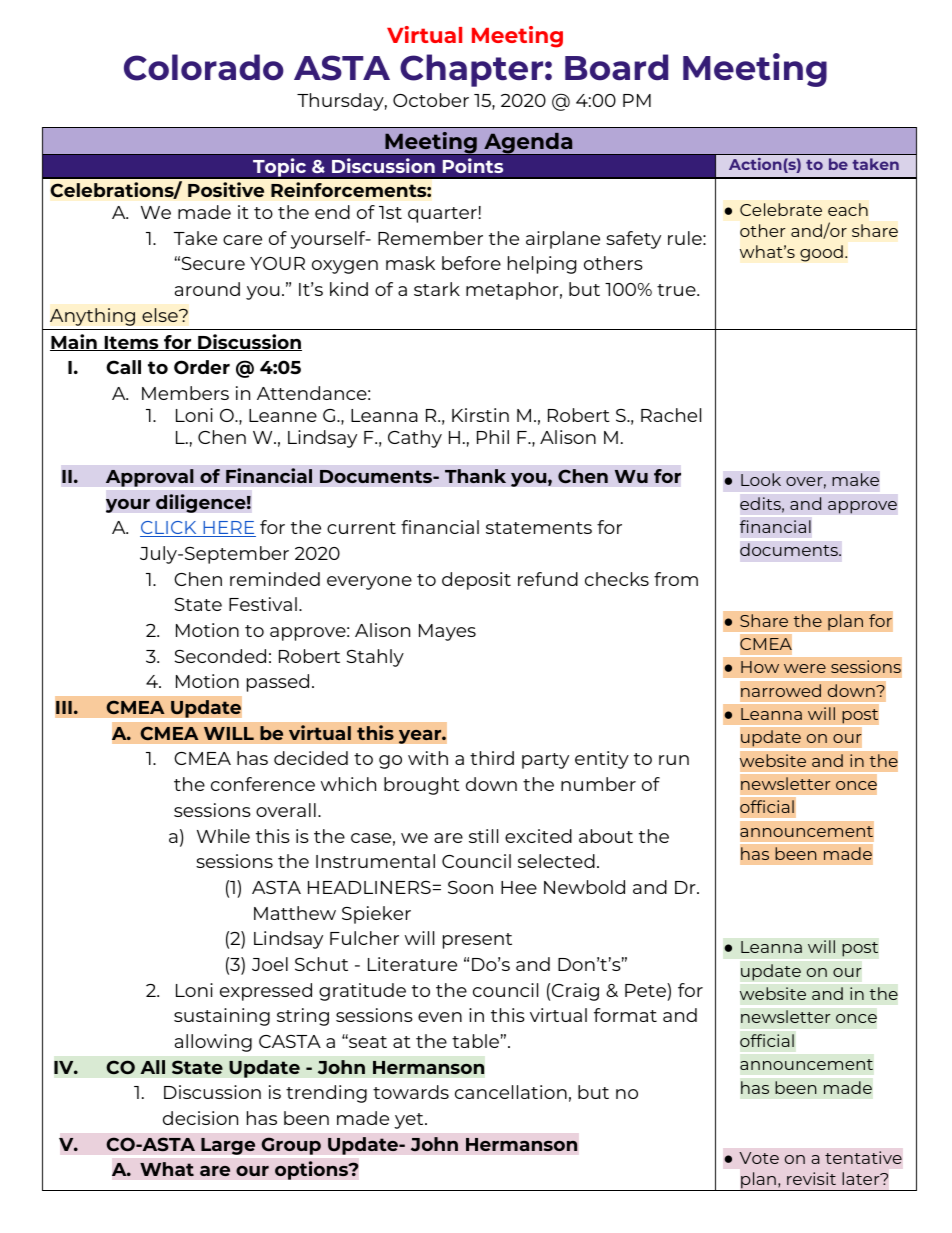  I want to click on yet, so click(410, 1121).
